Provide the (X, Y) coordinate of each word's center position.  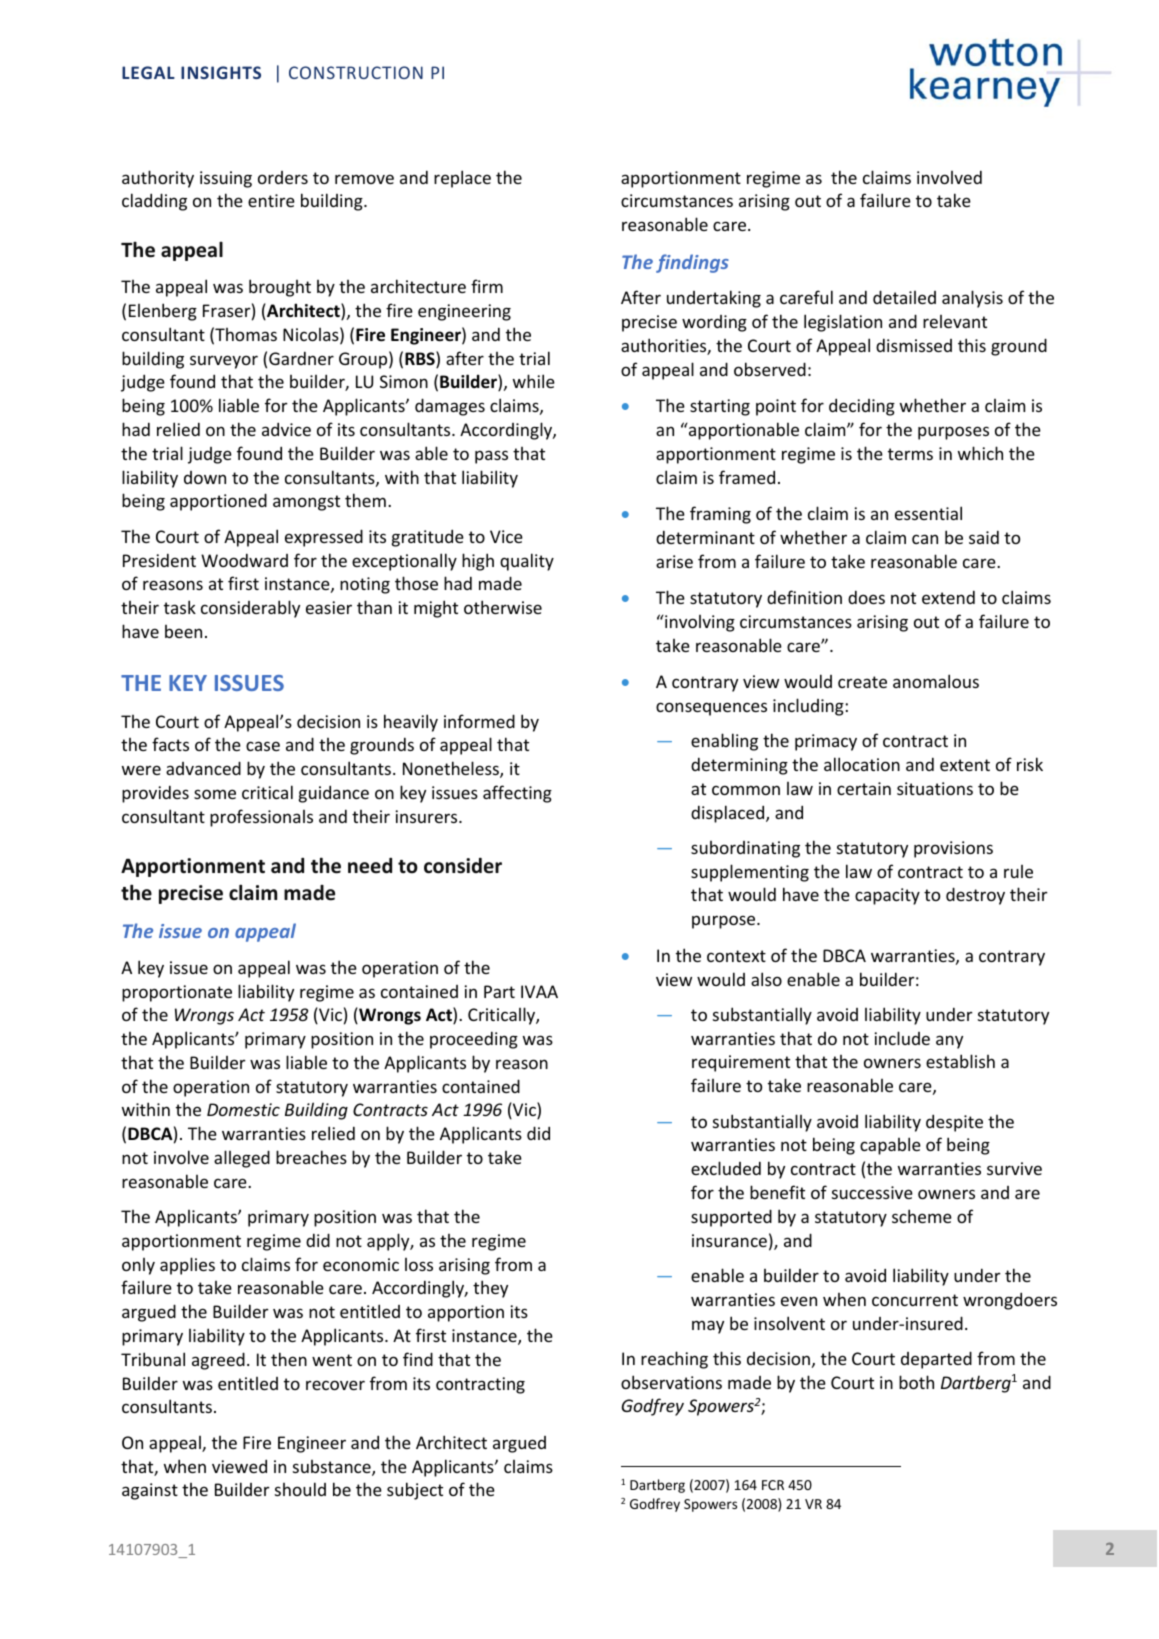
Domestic (243, 1109)
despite (954, 1123)
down (205, 477)
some (215, 794)
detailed (904, 297)
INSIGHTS (221, 72)
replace (462, 179)
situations (935, 788)
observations (671, 1382)
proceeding (474, 1040)
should (300, 1489)
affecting (517, 794)
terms (910, 454)
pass (491, 457)
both (916, 1382)
